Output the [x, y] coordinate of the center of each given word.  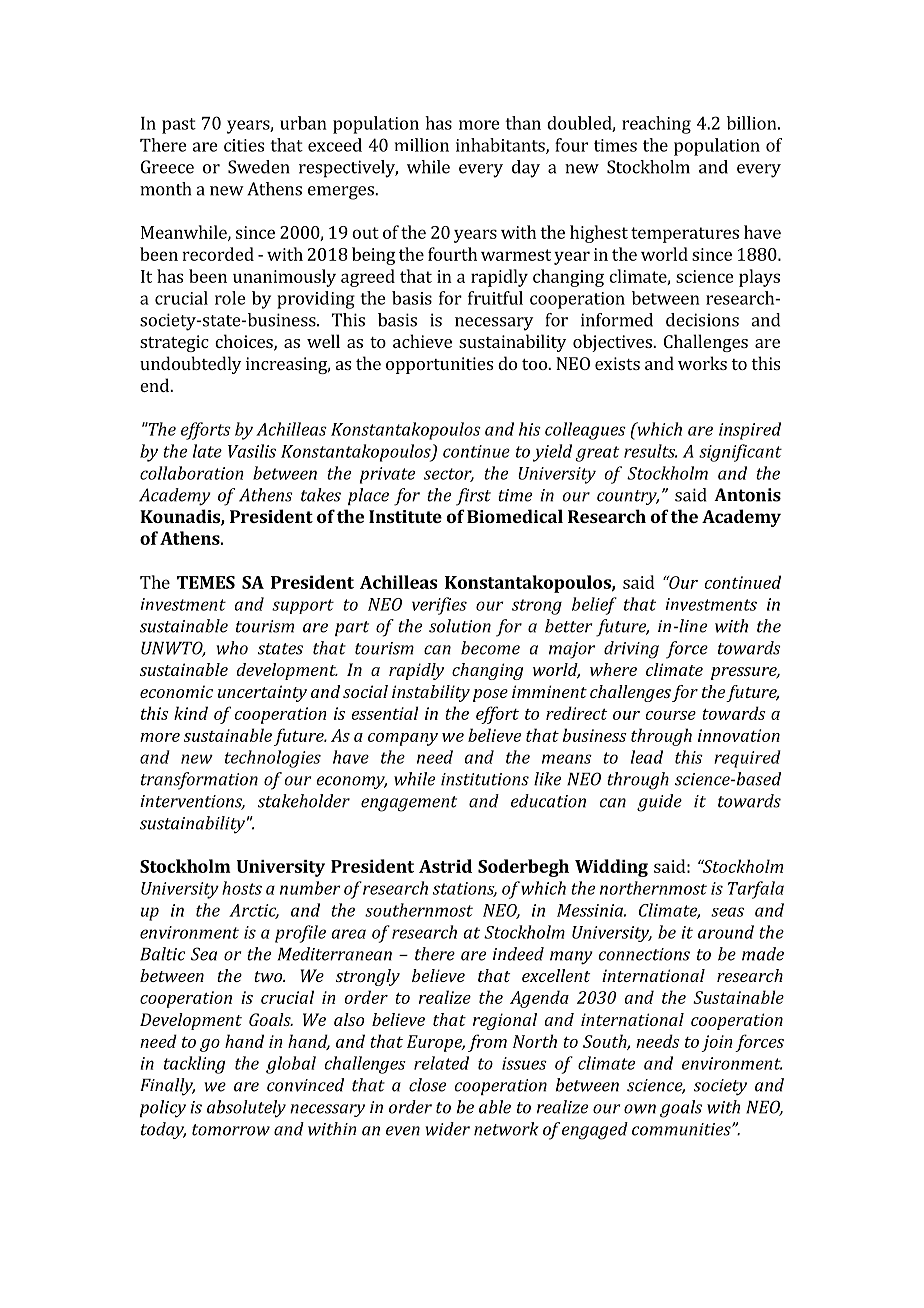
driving [631, 650]
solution [460, 626]
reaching [656, 125]
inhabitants [501, 146]
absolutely [246, 1109]
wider [447, 1129]
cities [244, 145]
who [232, 648]
